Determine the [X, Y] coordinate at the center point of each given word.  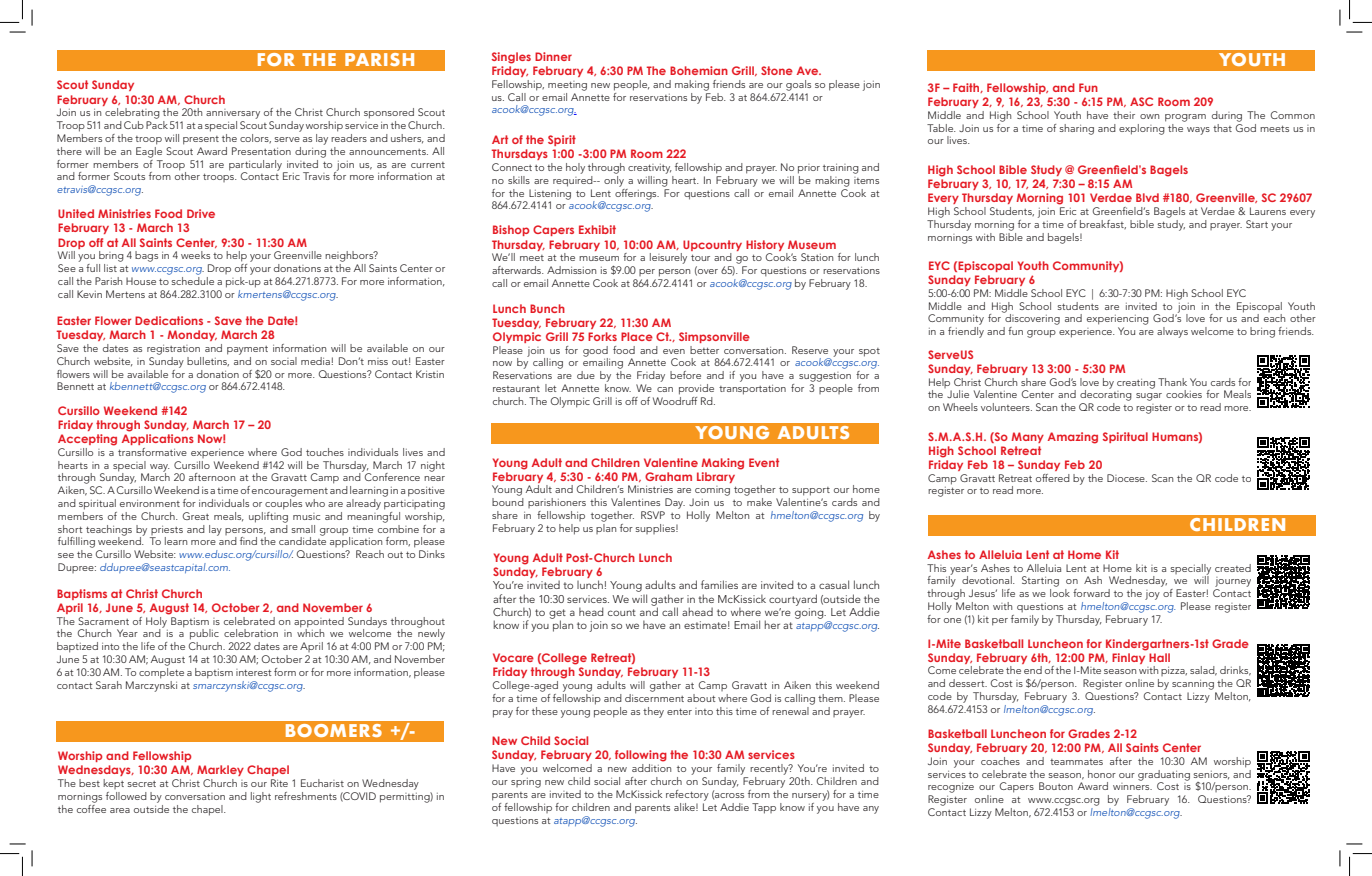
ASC [1141, 101]
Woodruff [675, 399]
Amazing [1073, 438]
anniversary [233, 114]
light [261, 797]
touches [325, 452]
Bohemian [699, 70]
